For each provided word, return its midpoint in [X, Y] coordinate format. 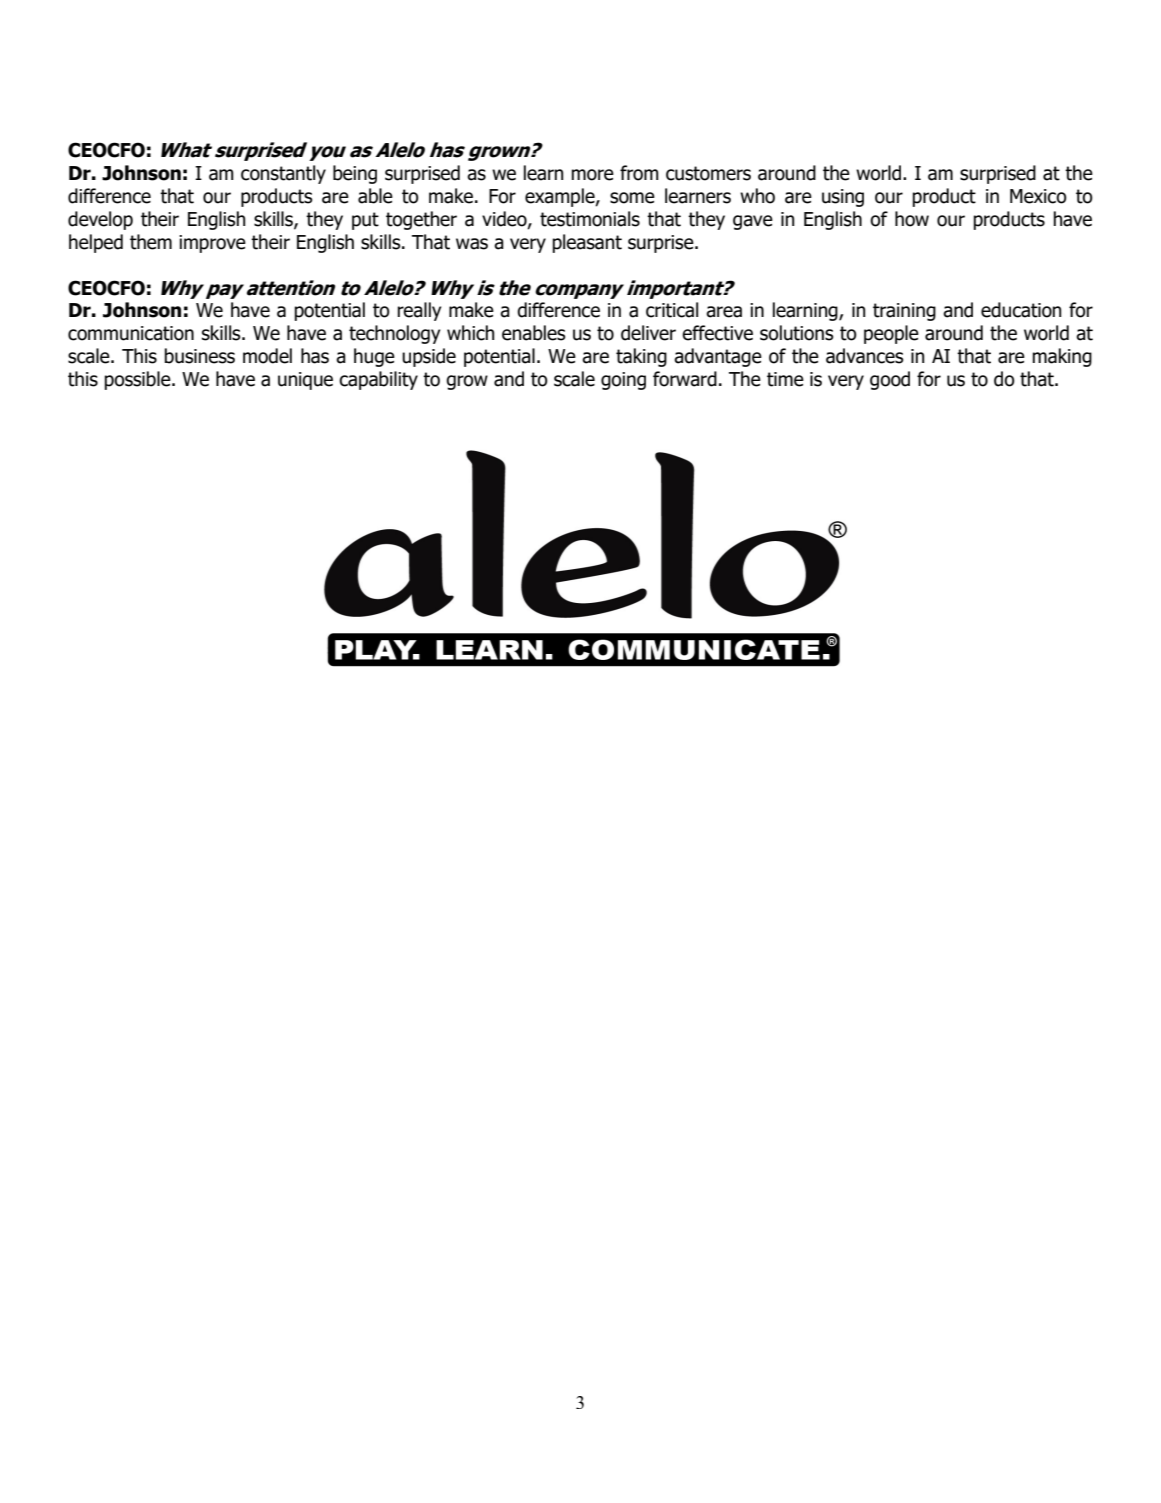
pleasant [587, 243]
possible [138, 380]
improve [212, 244]
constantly [283, 174]
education [1021, 310]
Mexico [1038, 196]
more [592, 175]
